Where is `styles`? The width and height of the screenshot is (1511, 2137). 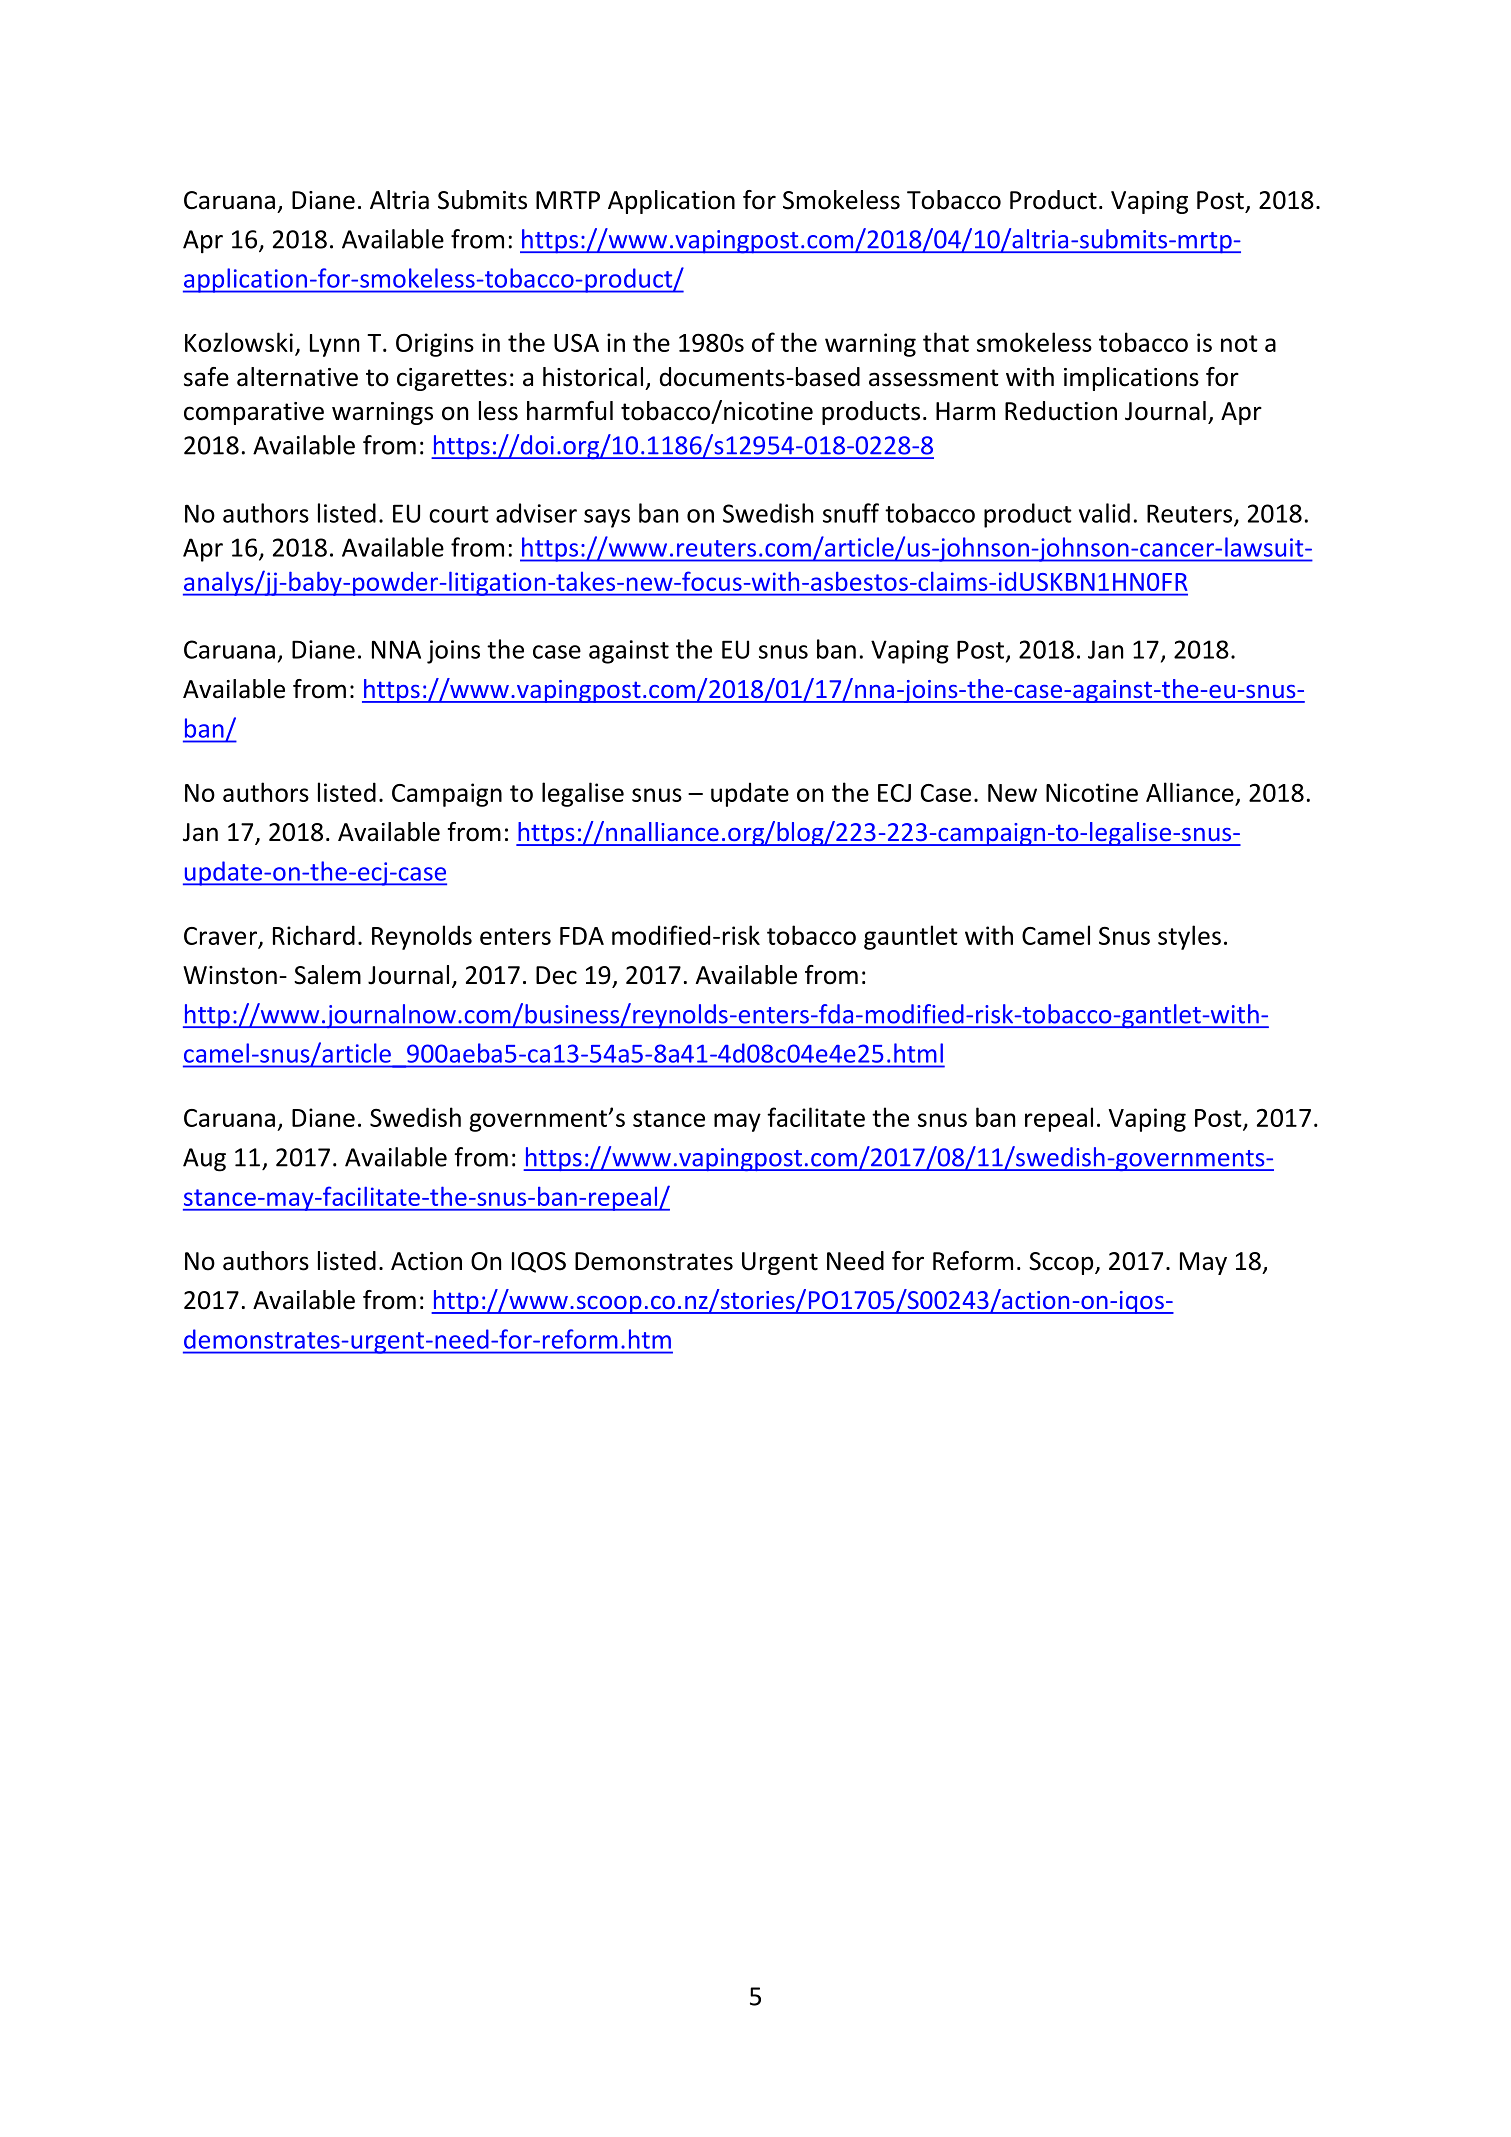
styles is located at coordinates (1189, 937).
